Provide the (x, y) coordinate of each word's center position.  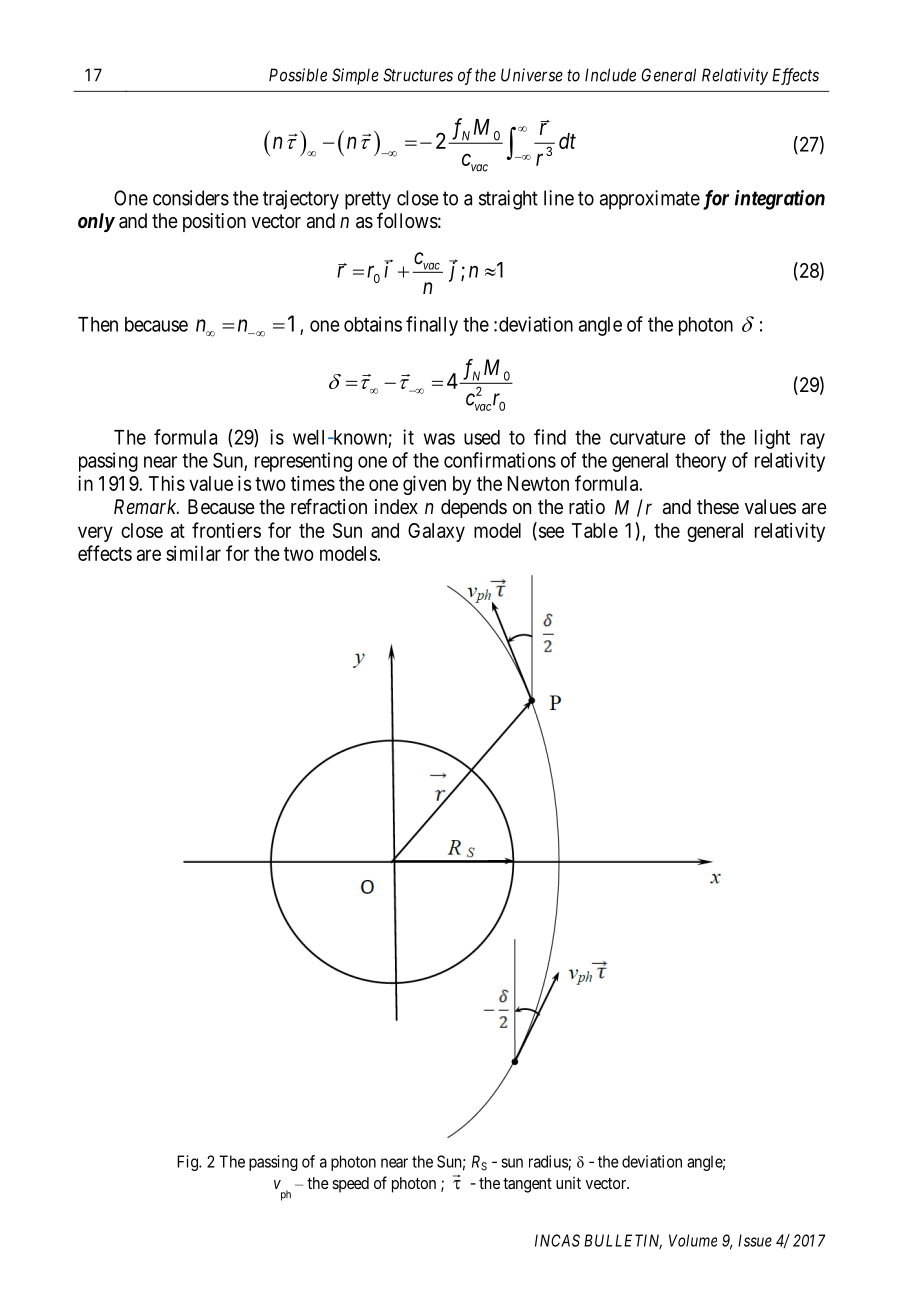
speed (350, 1185)
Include (610, 75)
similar (193, 553)
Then (98, 324)
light (772, 439)
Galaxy (436, 532)
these (718, 506)
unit (568, 1183)
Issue (755, 1240)
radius (549, 1162)
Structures (418, 75)
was (439, 439)
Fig (188, 1163)
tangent (527, 1185)
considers (191, 198)
